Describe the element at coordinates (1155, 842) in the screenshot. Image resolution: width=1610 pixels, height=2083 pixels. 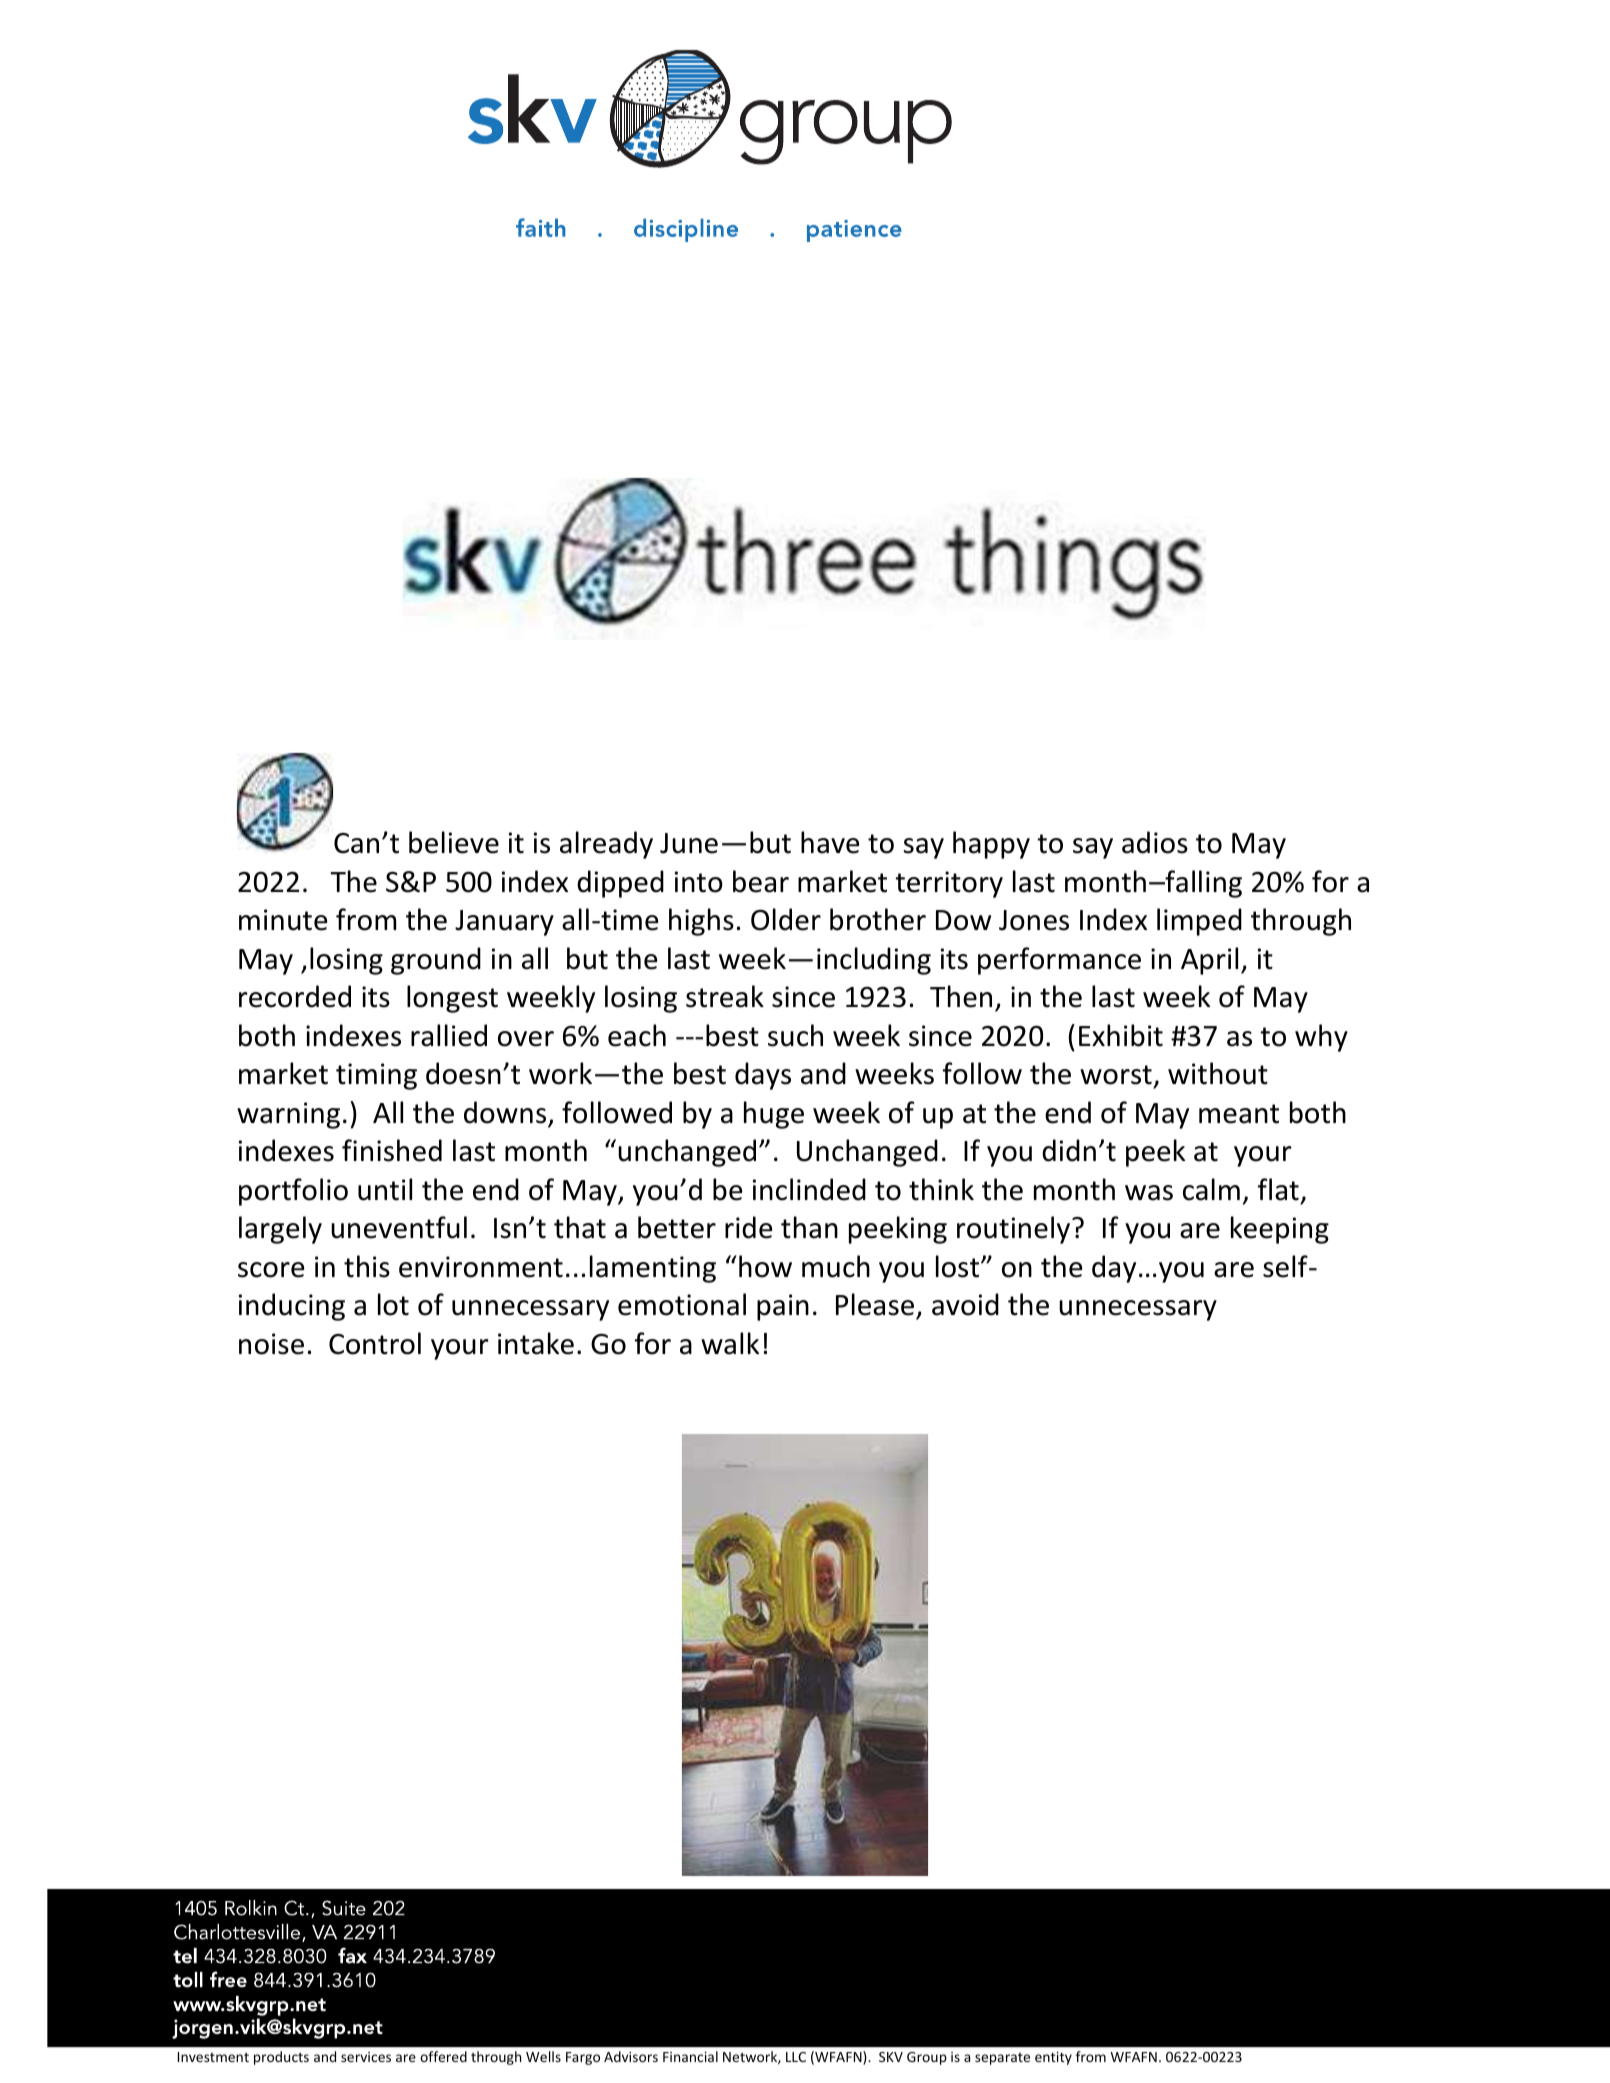
I see `adios` at that location.
